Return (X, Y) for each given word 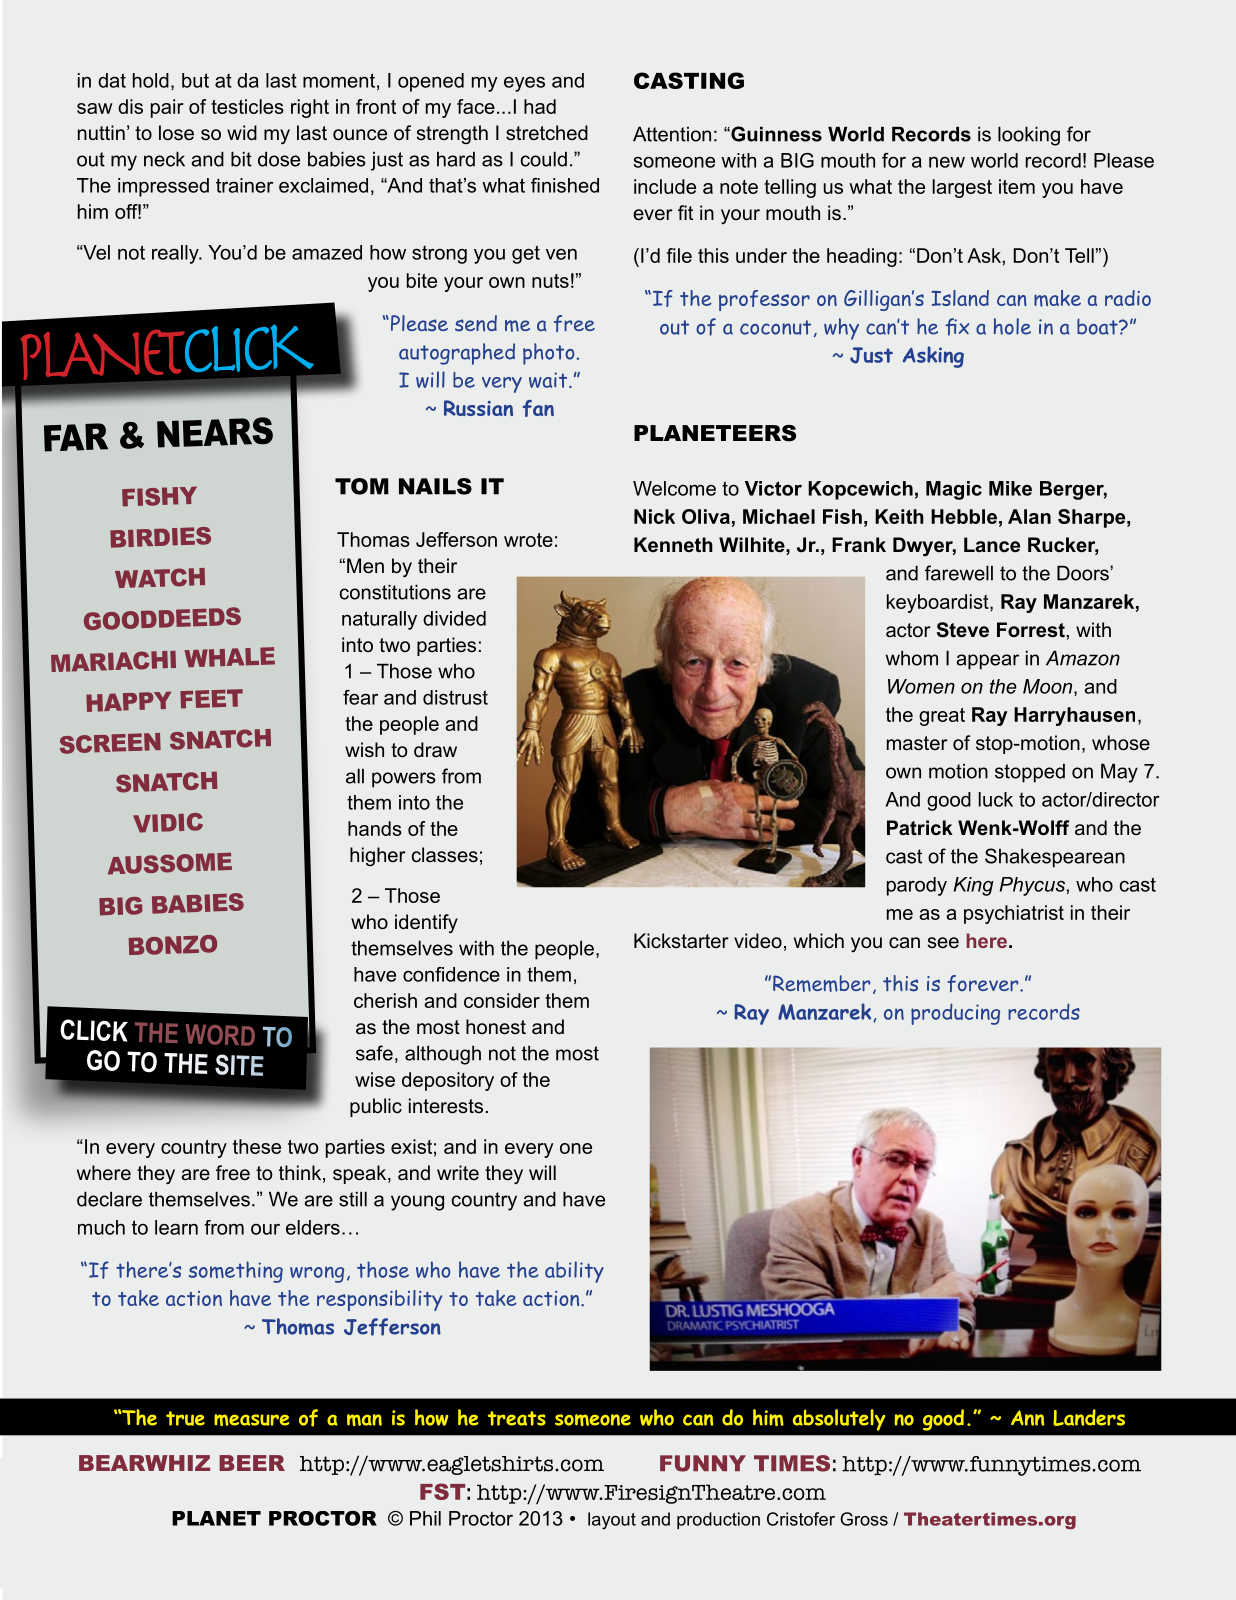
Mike (1010, 488)
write (458, 1172)
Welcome (674, 488)
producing (955, 1014)
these (257, 1146)
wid (242, 132)
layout (612, 1521)
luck (996, 799)
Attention (672, 134)
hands (375, 828)
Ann (1027, 1418)
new (947, 162)
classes (445, 855)
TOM (362, 486)
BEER (252, 1463)
